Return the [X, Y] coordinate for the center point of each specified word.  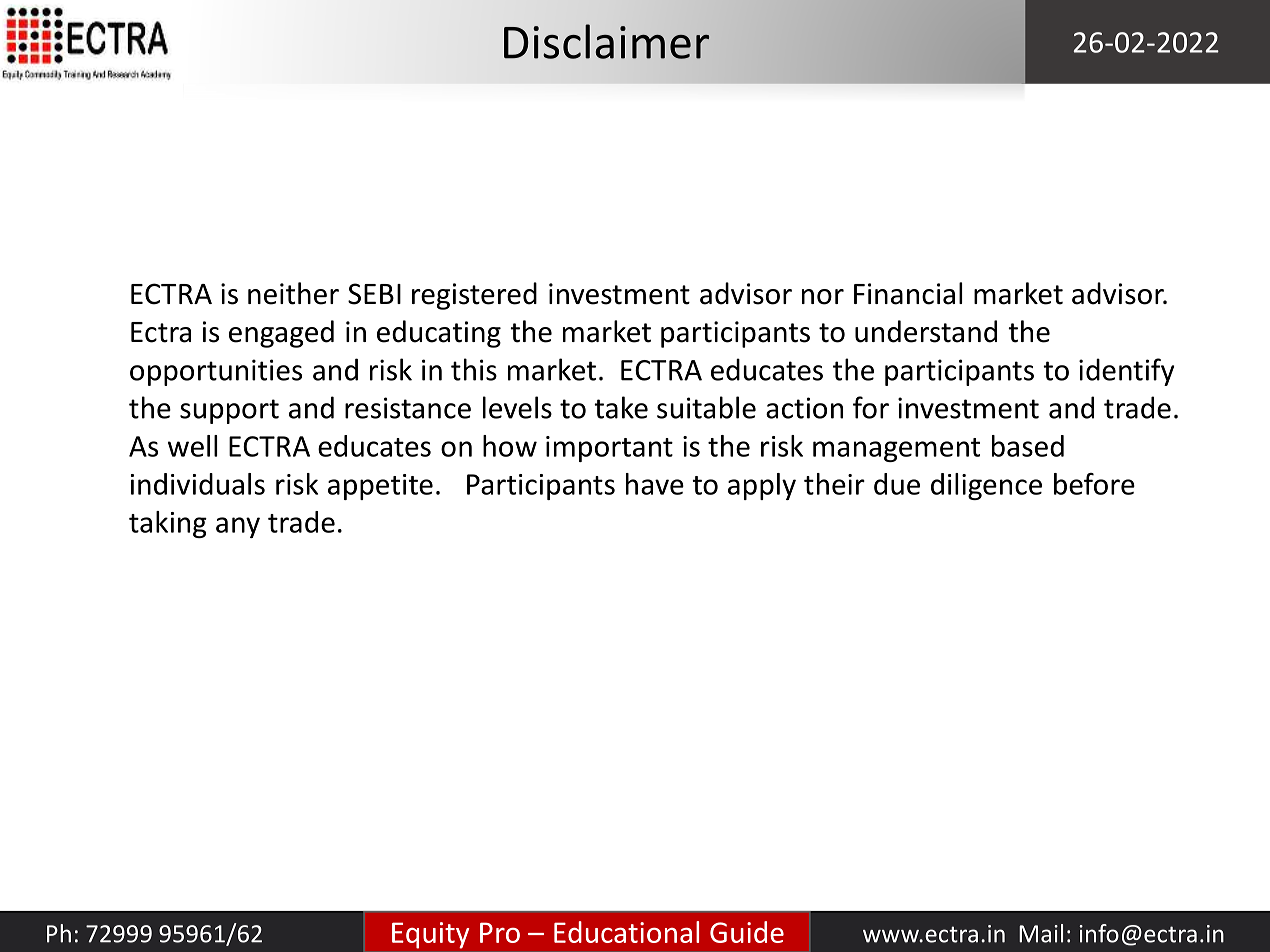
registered [474, 296]
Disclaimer [607, 41]
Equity [430, 935]
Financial [908, 293]
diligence [986, 486]
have [655, 484]
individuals [198, 484]
